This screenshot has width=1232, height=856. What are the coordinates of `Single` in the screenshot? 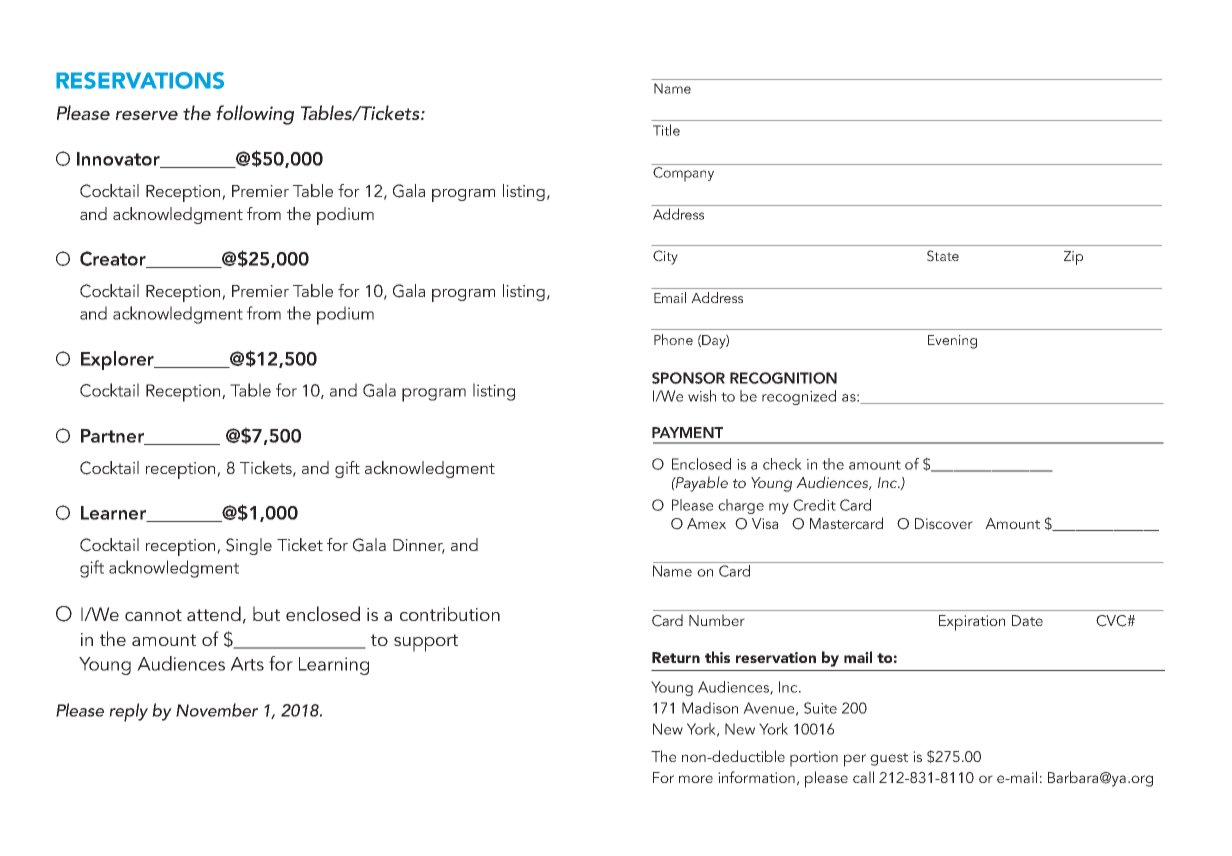 It's located at (249, 546).
